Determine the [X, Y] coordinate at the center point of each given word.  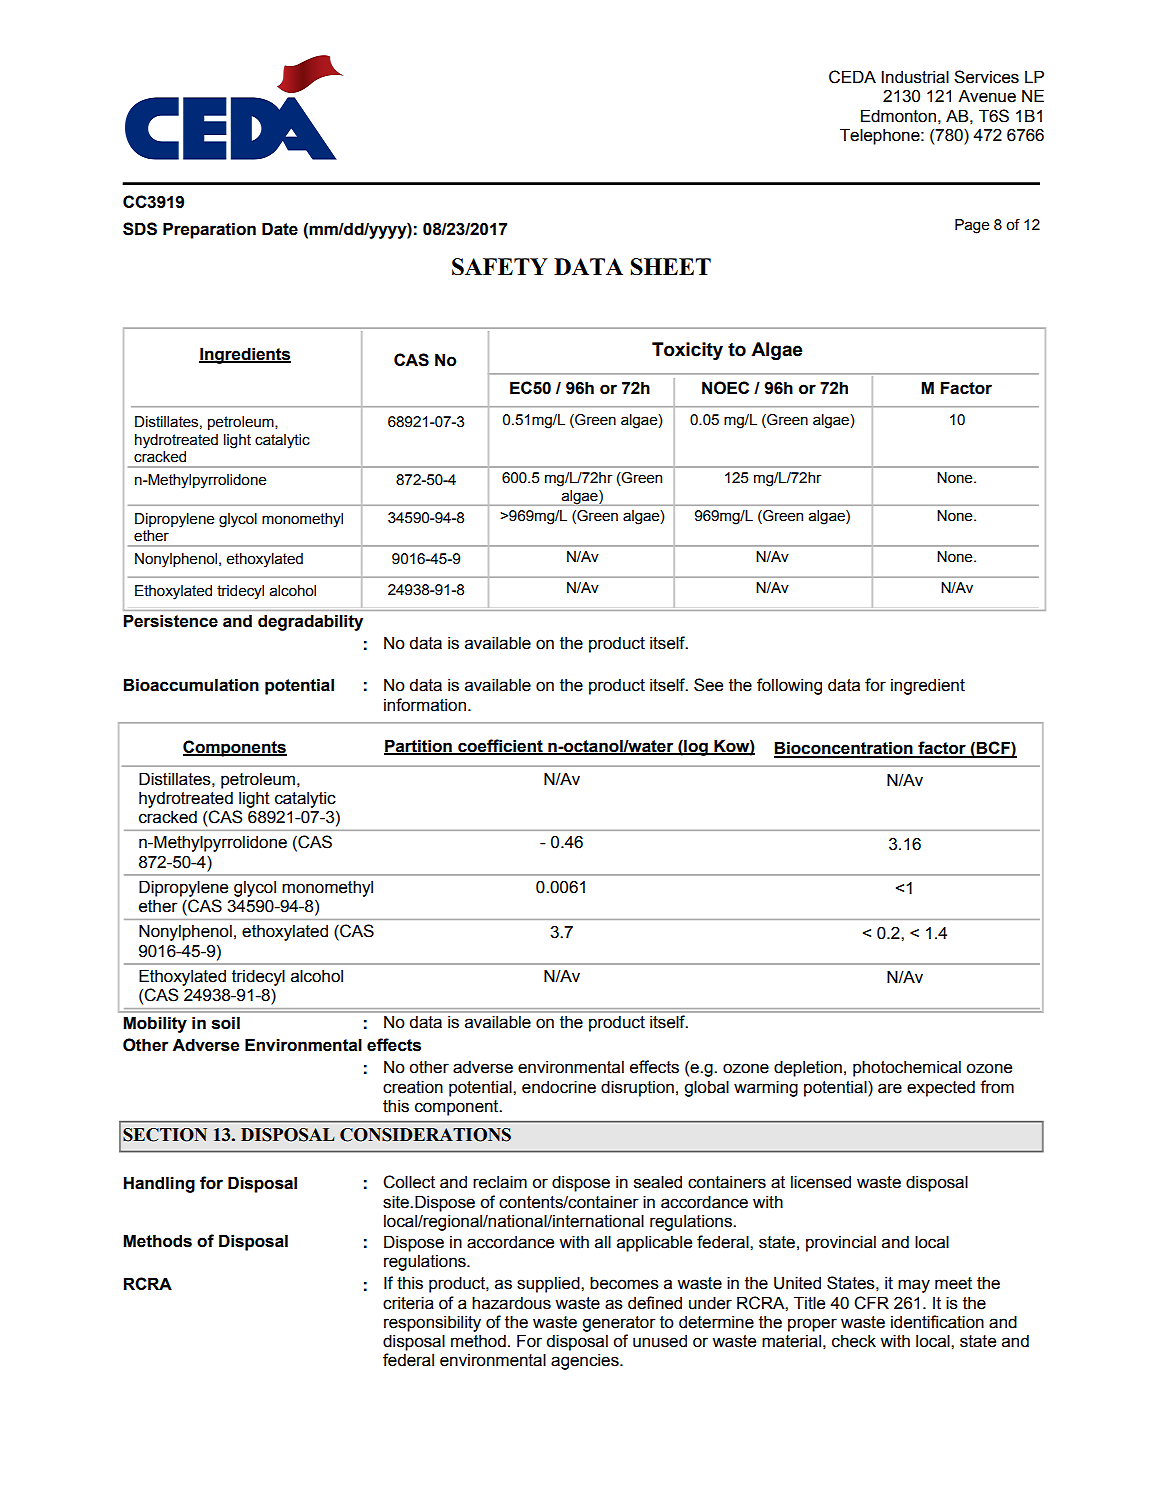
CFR [871, 1303]
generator [618, 1324]
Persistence [170, 621]
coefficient [500, 746]
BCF [993, 749]
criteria [408, 1303]
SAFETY [500, 266]
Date [280, 229]
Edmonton [898, 116]
